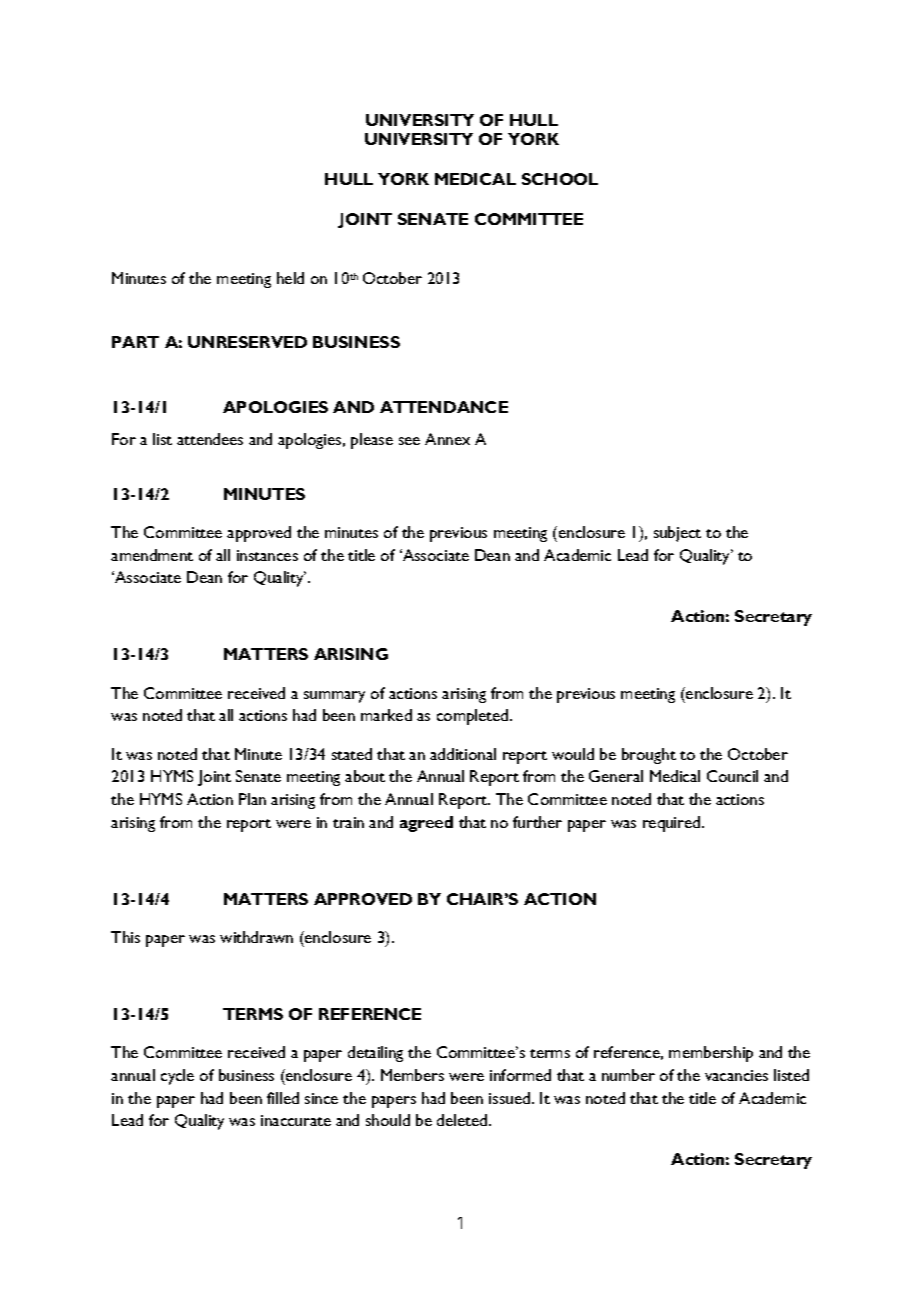 This document has width=924, height=1308. Describe the element at coordinates (649, 756) in the document. I see `brought` at that location.
